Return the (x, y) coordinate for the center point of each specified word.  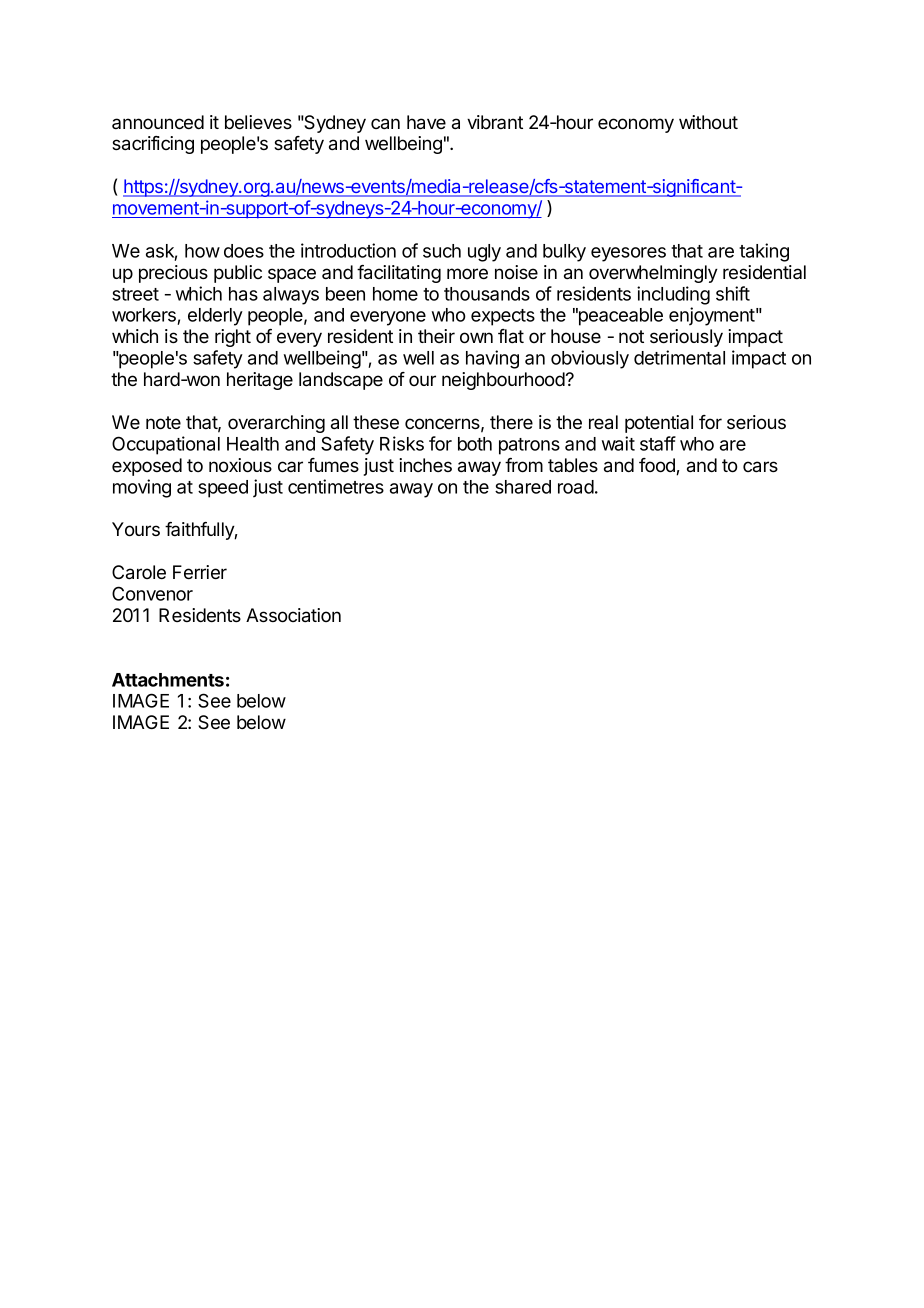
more (467, 273)
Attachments (168, 680)
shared (523, 487)
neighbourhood (504, 381)
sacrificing (153, 145)
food (658, 466)
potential (659, 424)
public (238, 274)
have (426, 122)
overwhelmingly (653, 274)
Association (293, 615)
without (708, 122)
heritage (260, 381)
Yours (136, 529)
